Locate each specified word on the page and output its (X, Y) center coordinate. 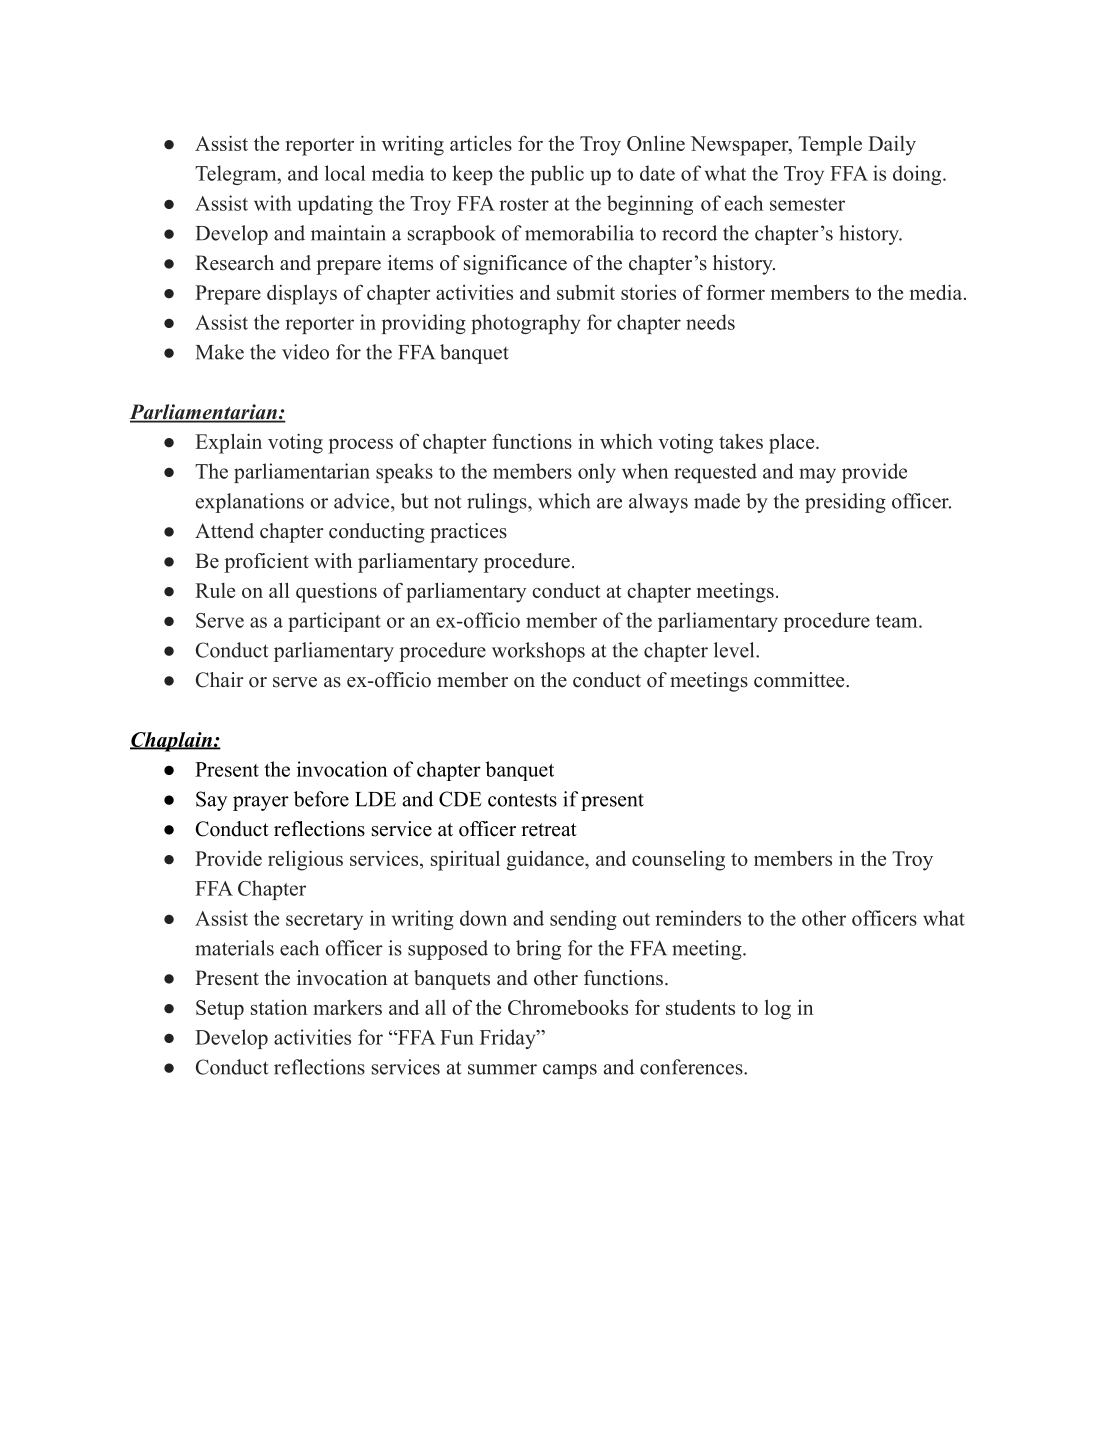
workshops (538, 652)
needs (710, 322)
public (557, 175)
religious (305, 860)
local (345, 173)
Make (220, 352)
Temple (830, 145)
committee (800, 680)
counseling (678, 860)
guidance (546, 860)
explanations (250, 503)
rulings (498, 503)
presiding (845, 503)
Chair (220, 680)
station (279, 1007)
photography (525, 324)
